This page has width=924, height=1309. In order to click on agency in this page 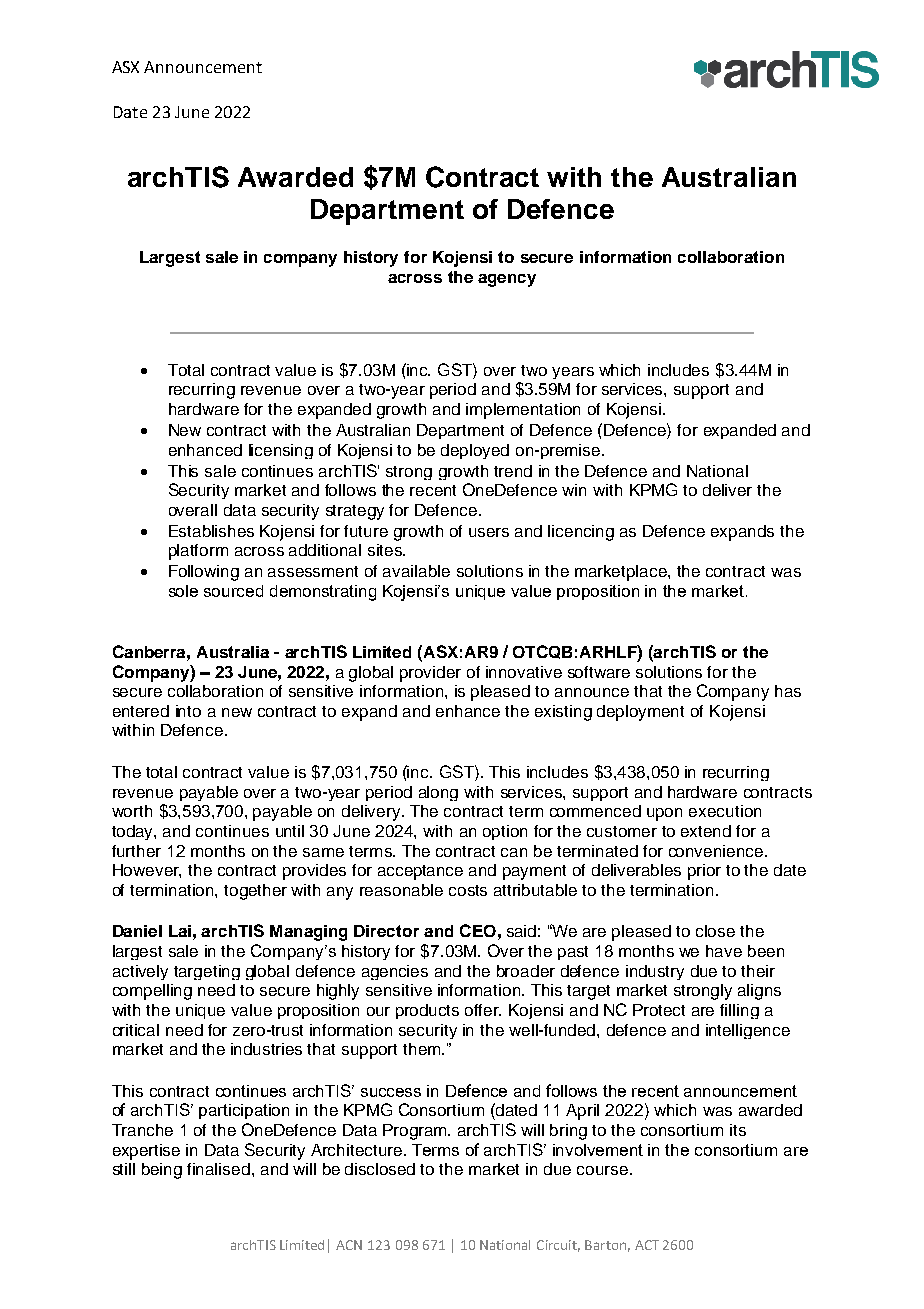, I will do `click(507, 280)`.
